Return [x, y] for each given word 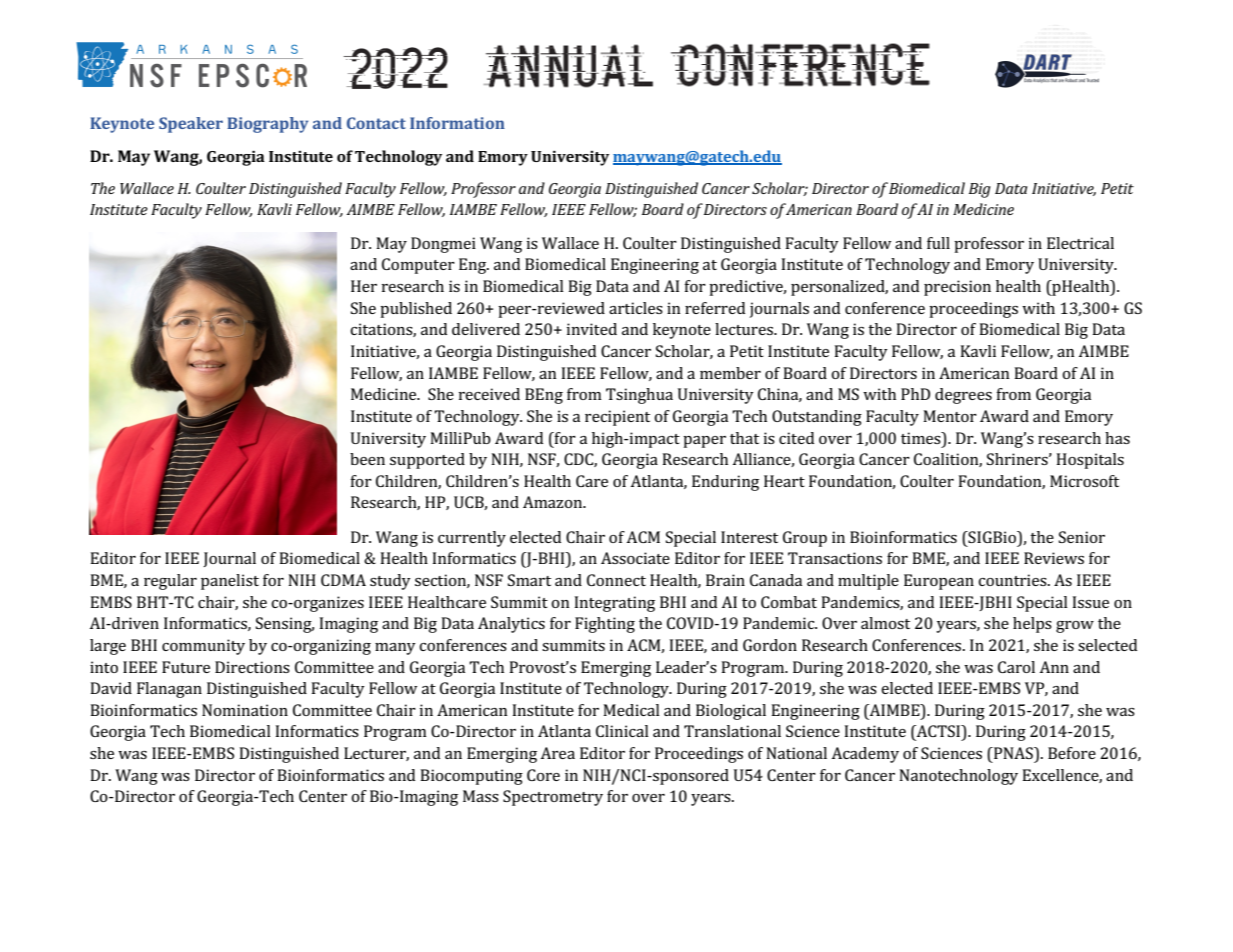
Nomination [245, 710]
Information [457, 123]
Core [543, 775]
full [938, 243]
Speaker [191, 125]
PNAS [1013, 753]
